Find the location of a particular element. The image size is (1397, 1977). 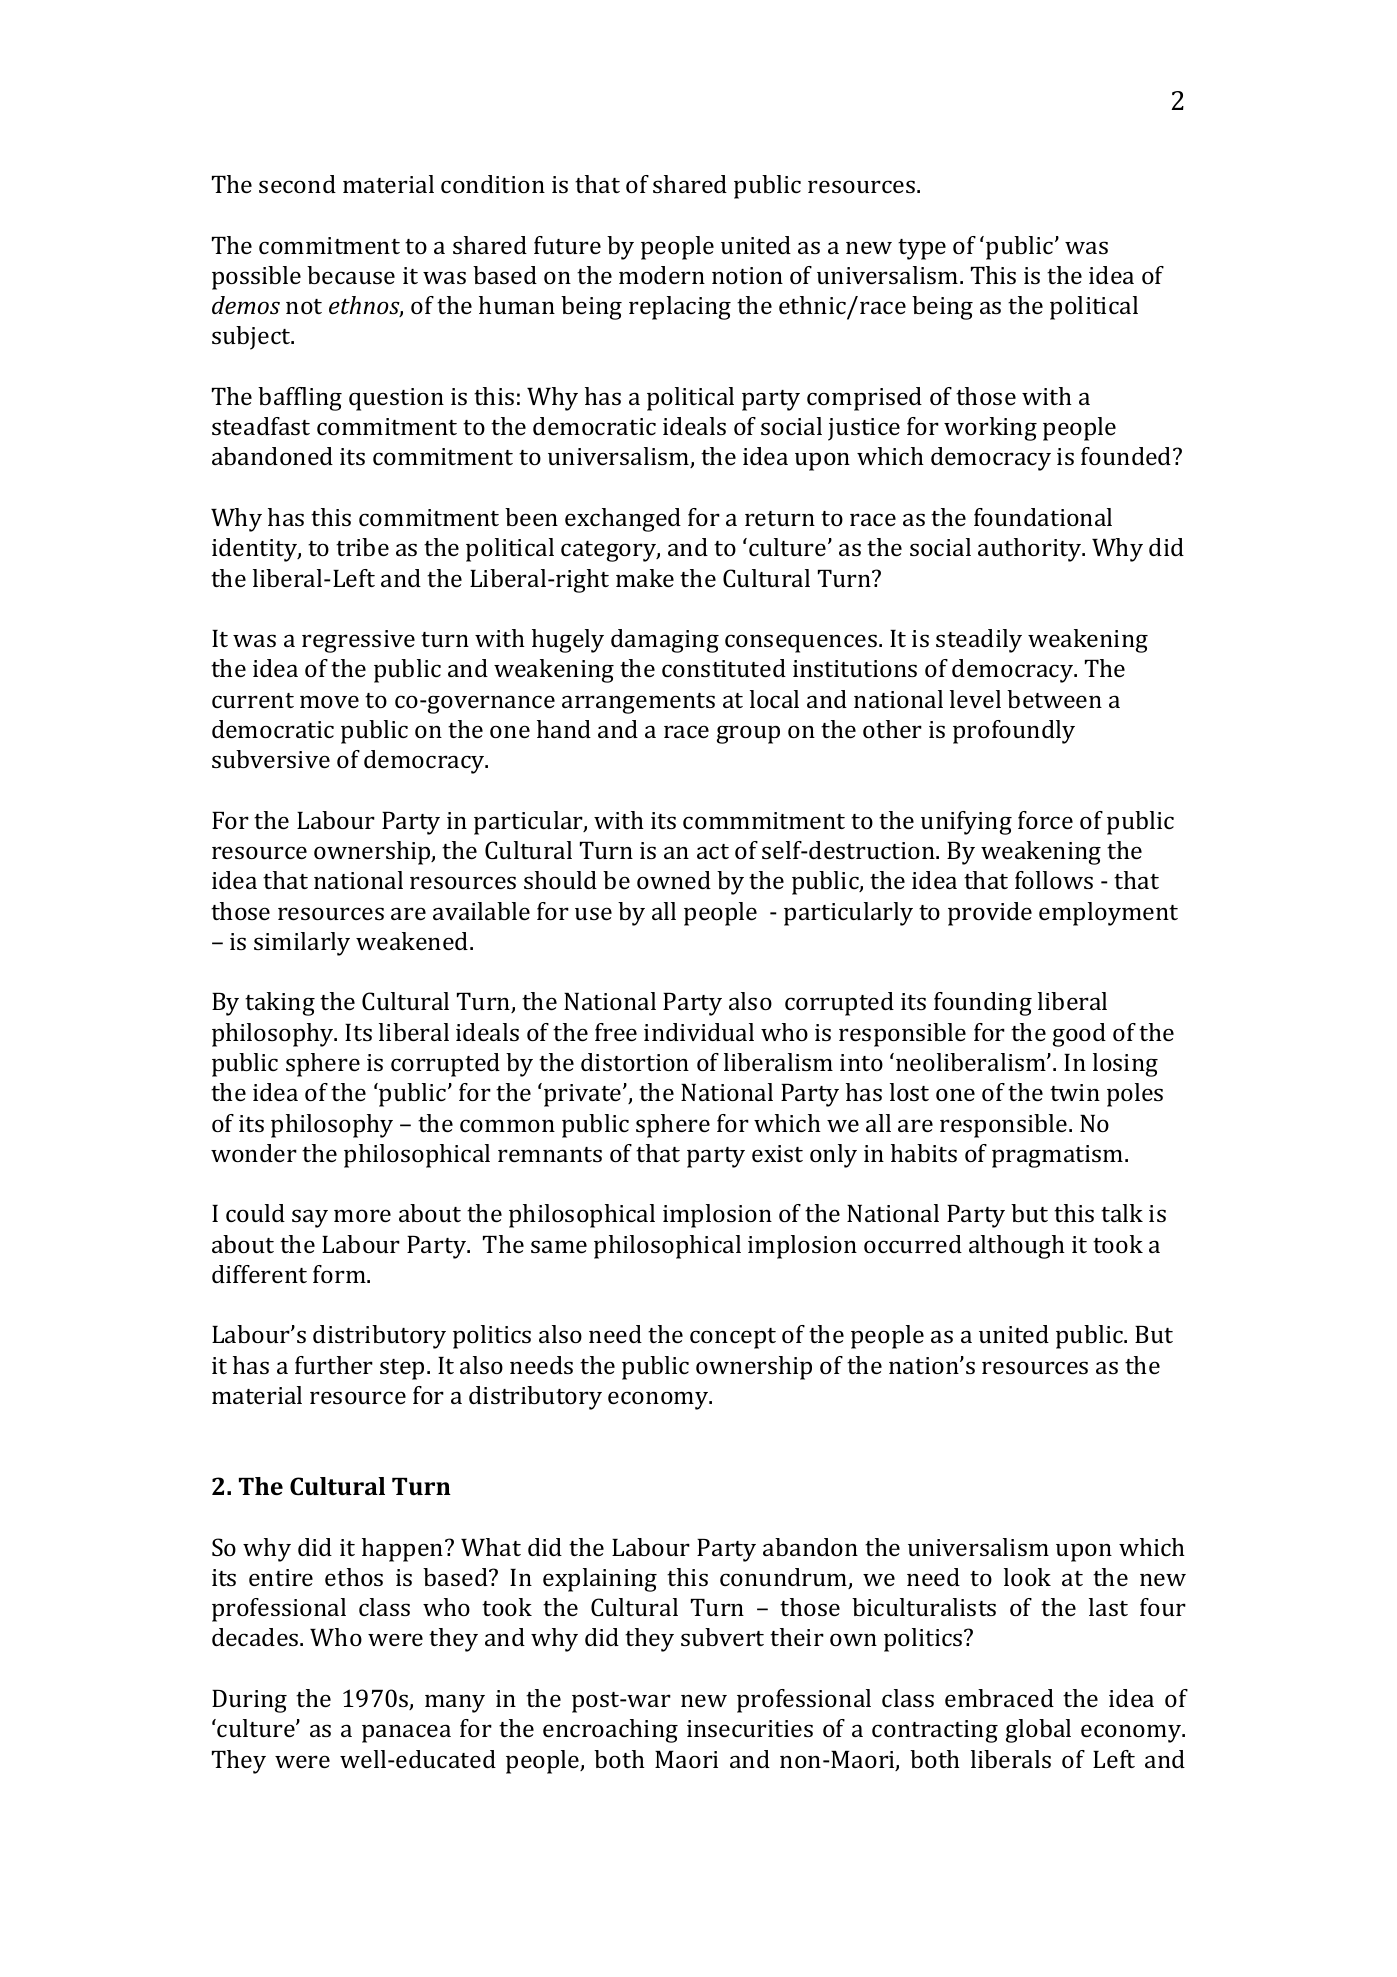

four is located at coordinates (1163, 1607).
